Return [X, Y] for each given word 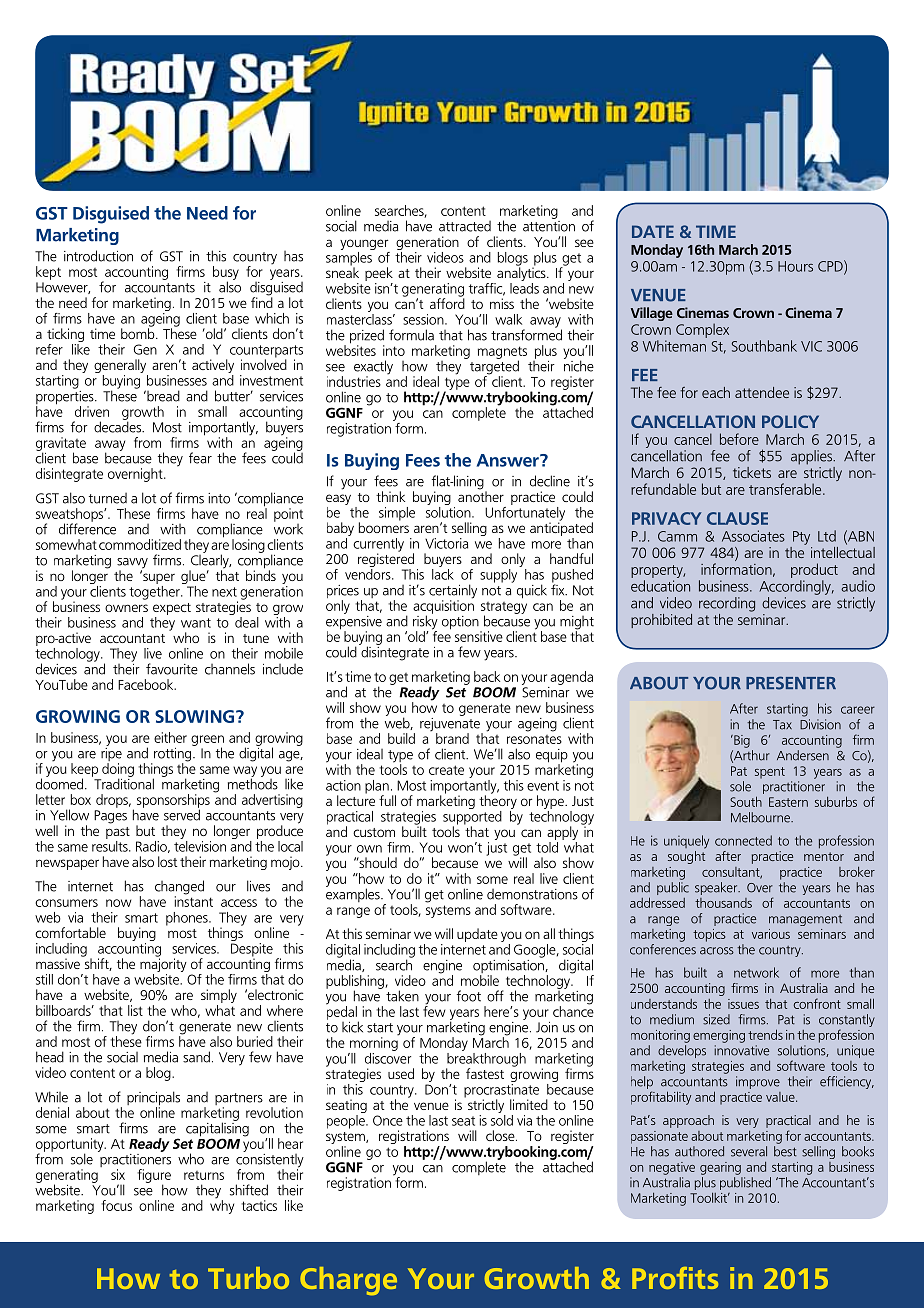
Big [741, 741]
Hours [795, 266]
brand [452, 738]
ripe [111, 754]
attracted [465, 226]
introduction [98, 256]
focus [116, 1205]
